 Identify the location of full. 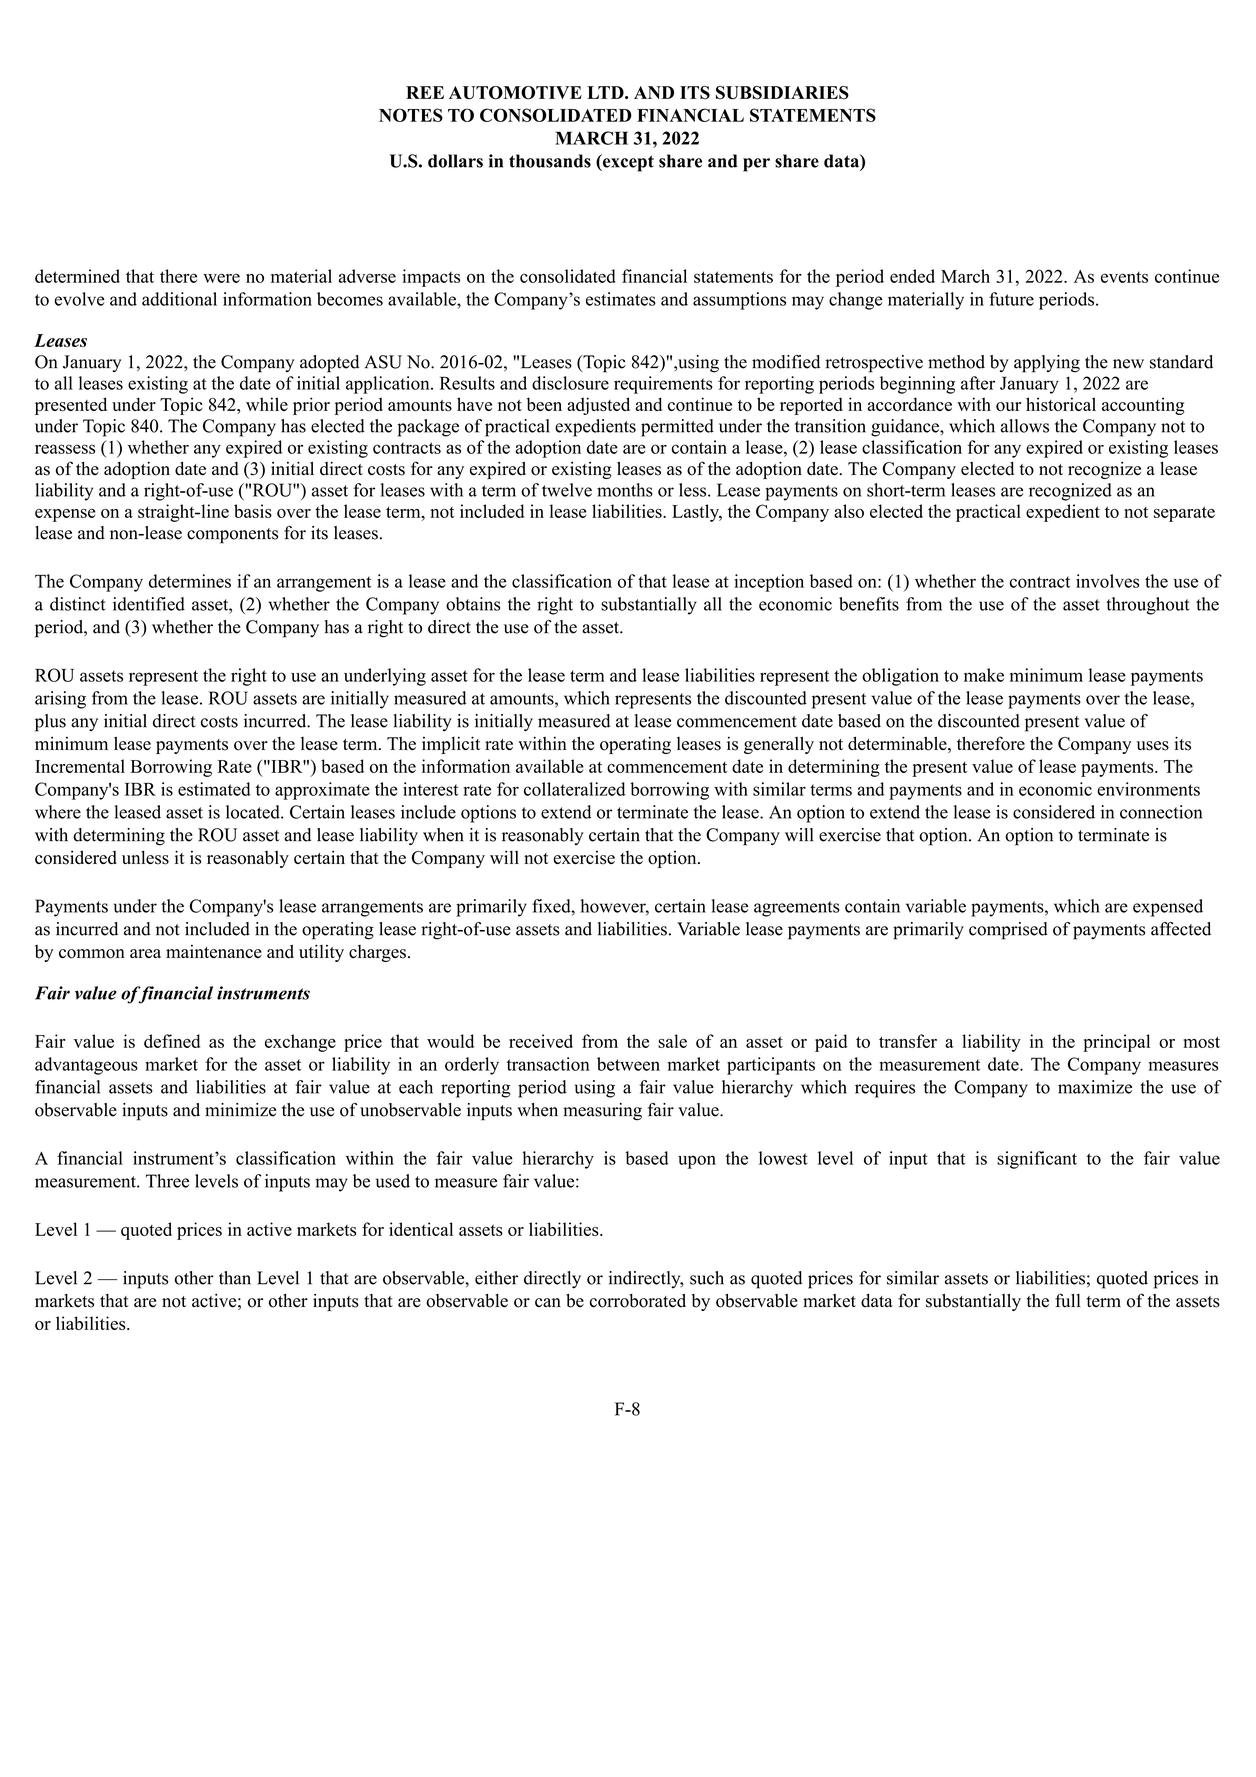
(1068, 1300).
